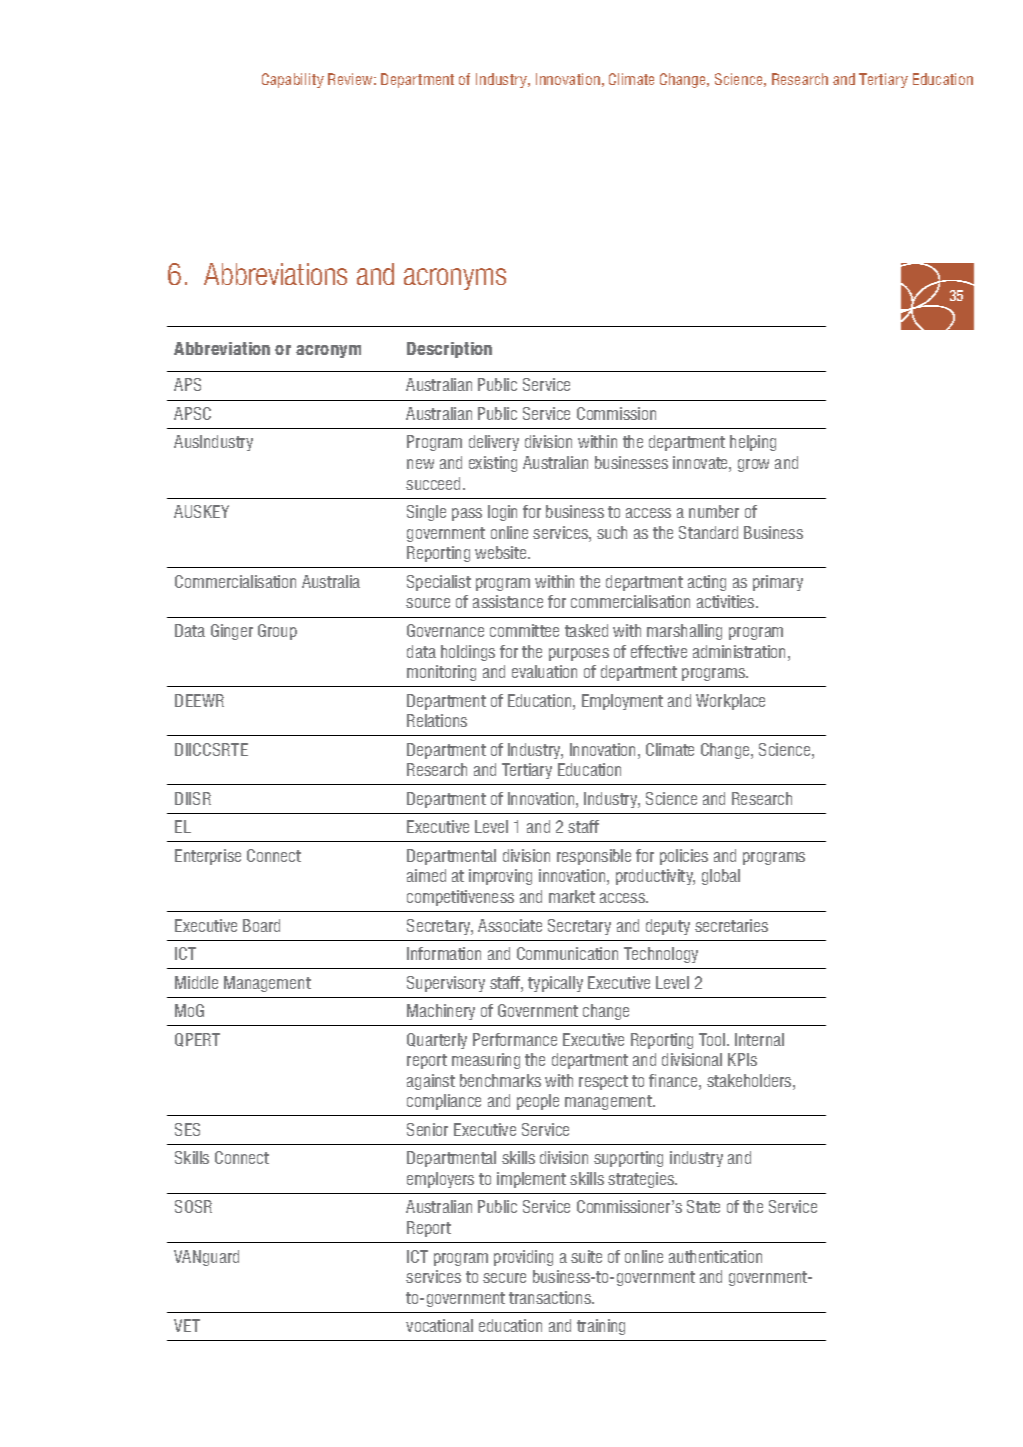 Image resolution: width=1023 pixels, height=1447 pixels. I want to click on secure, so click(504, 1278).
